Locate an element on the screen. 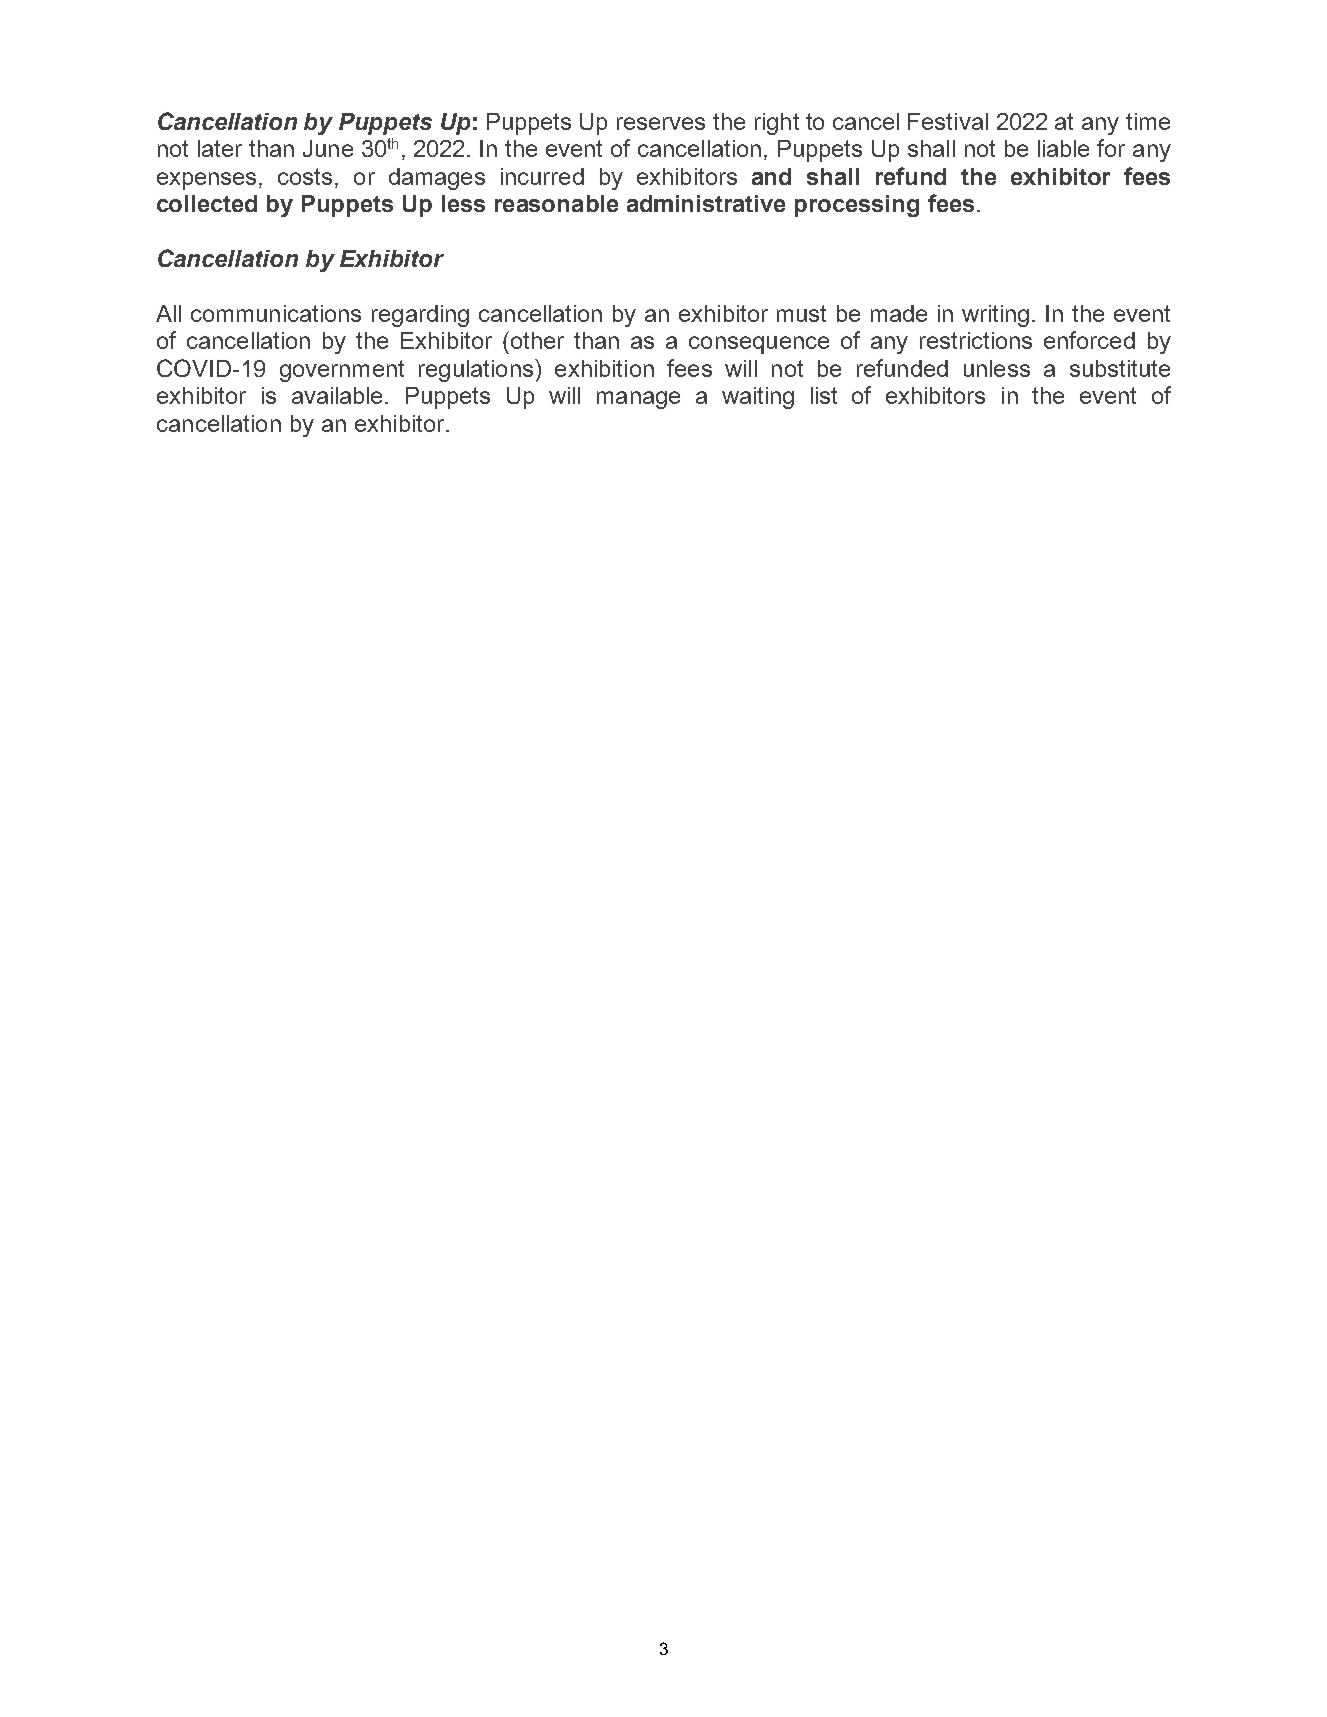 Image resolution: width=1327 pixels, height=1717 pixels. reserves is located at coordinates (661, 123).
